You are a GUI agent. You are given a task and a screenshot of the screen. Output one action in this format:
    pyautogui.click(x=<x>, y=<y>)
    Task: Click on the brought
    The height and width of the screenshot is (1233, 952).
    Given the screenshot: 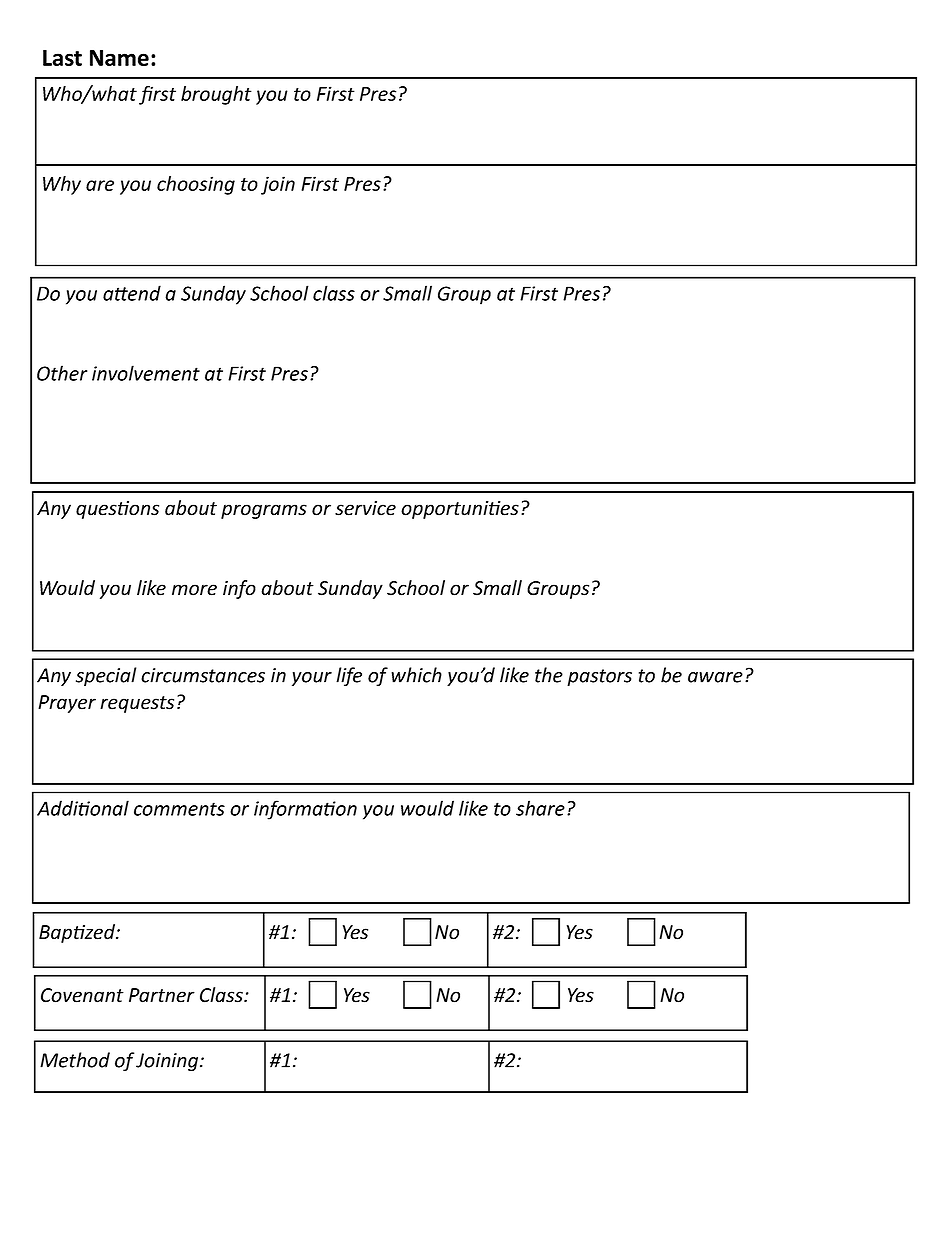 What is the action you would take?
    pyautogui.click(x=216, y=95)
